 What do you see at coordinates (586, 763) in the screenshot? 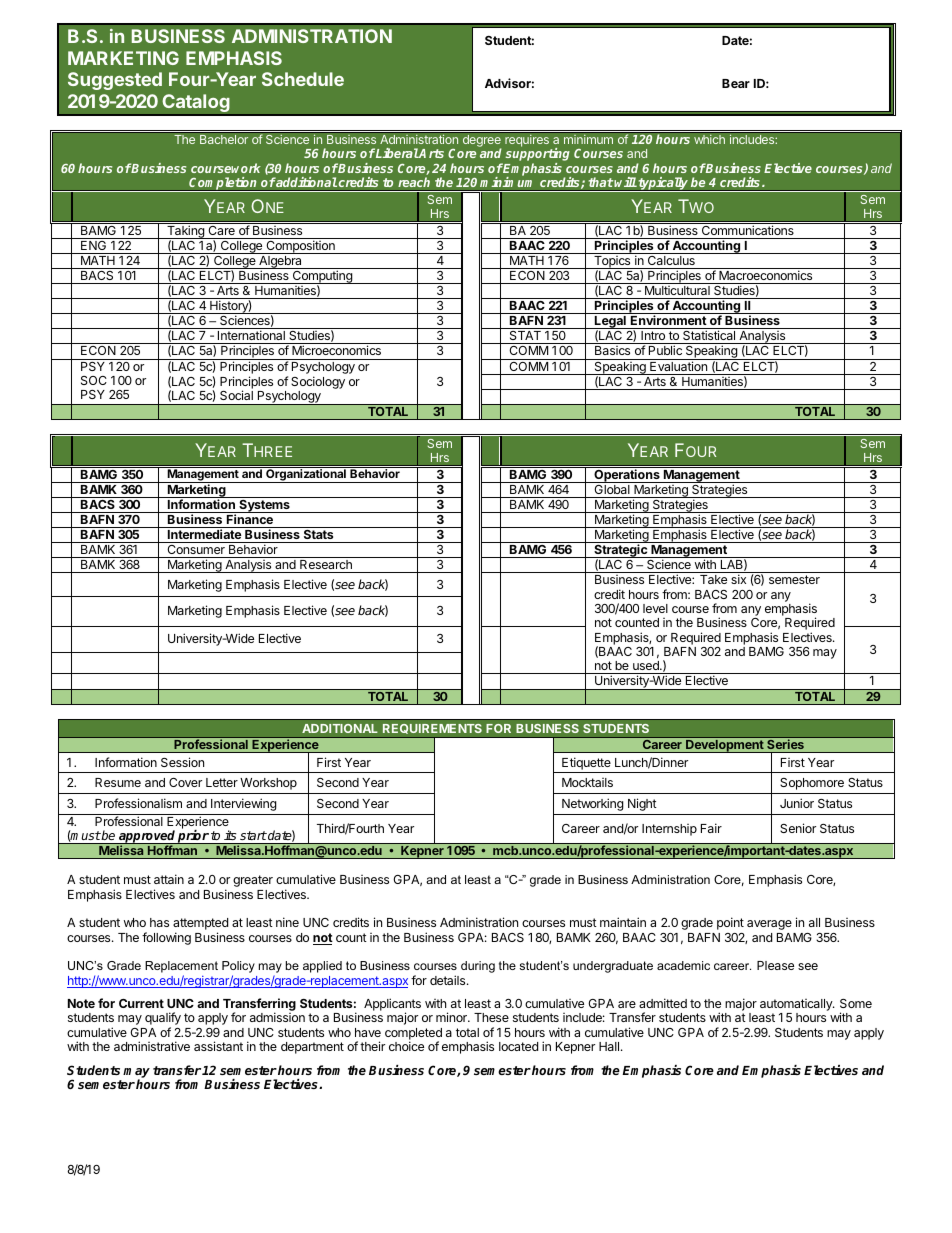
I see `Etiquette` at bounding box center [586, 763].
